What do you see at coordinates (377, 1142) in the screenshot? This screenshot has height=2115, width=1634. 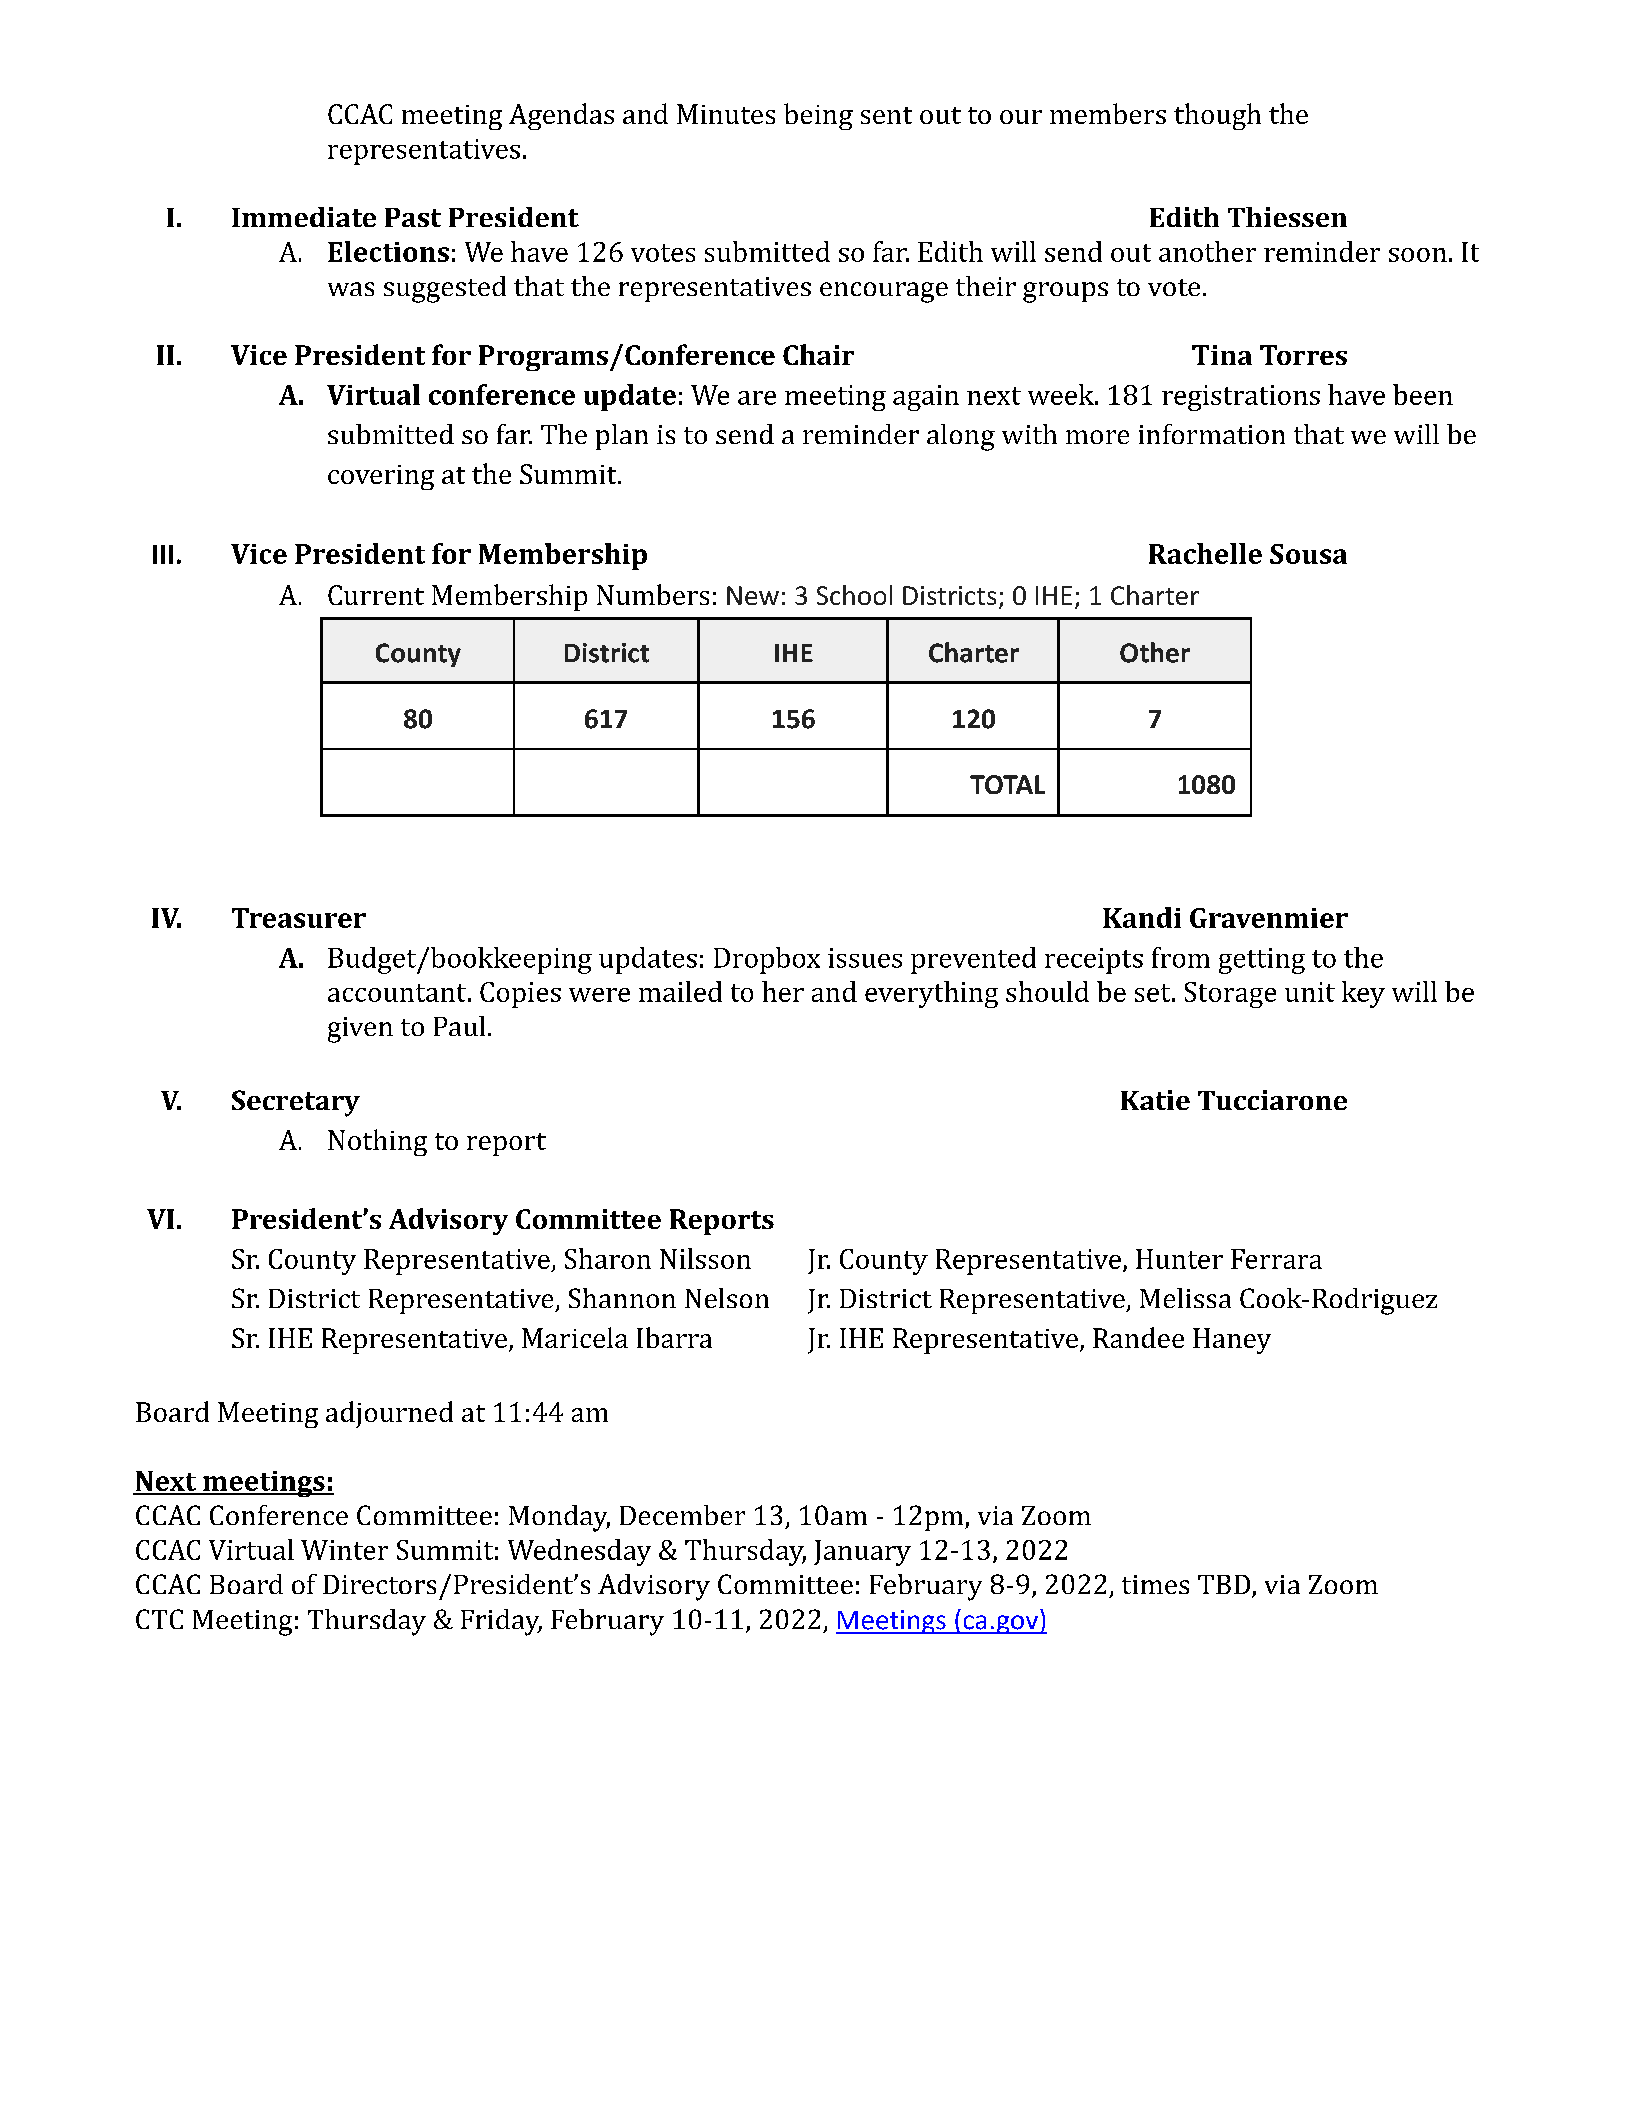 I see `Nothing` at bounding box center [377, 1142].
